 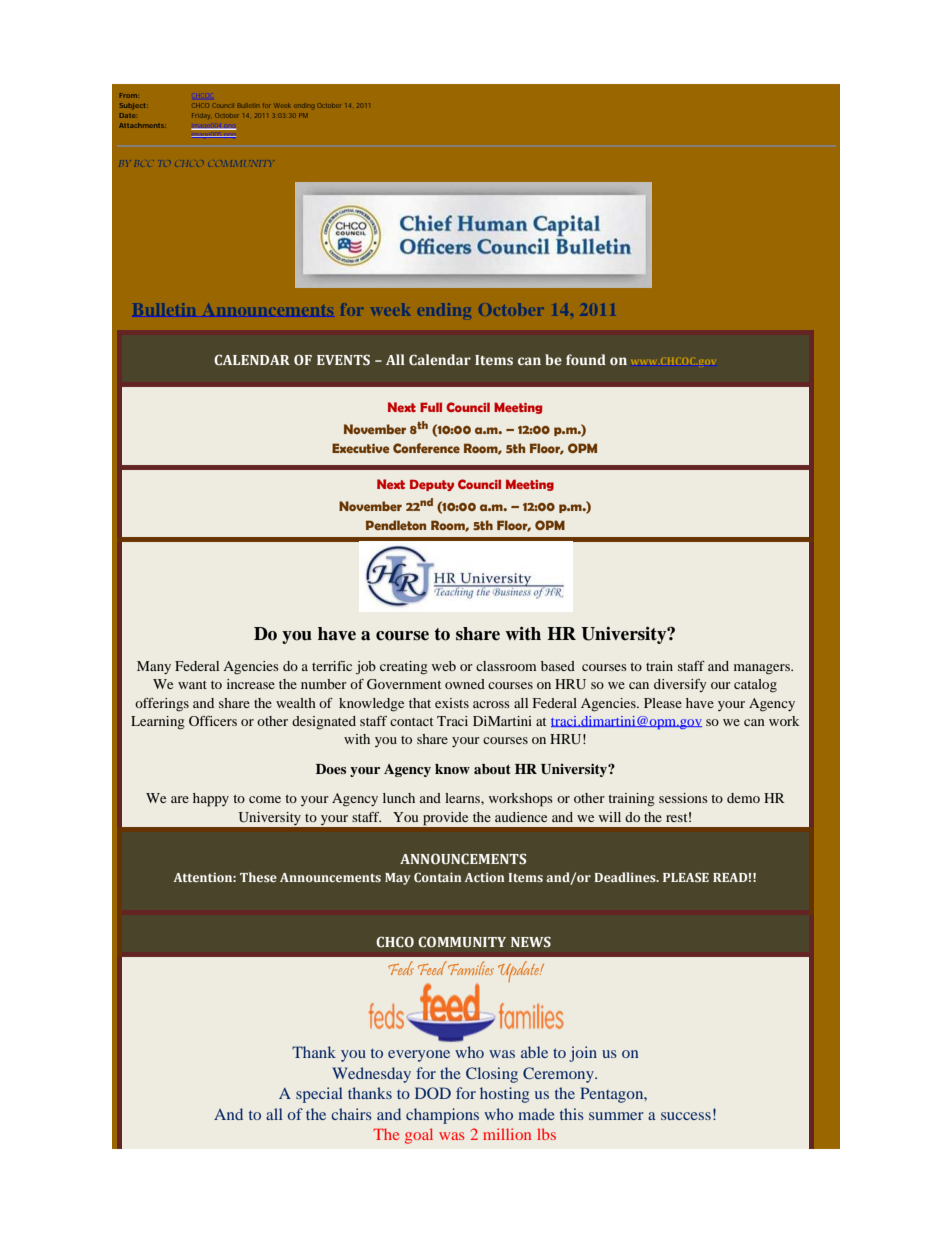 I want to click on These, so click(x=258, y=877).
